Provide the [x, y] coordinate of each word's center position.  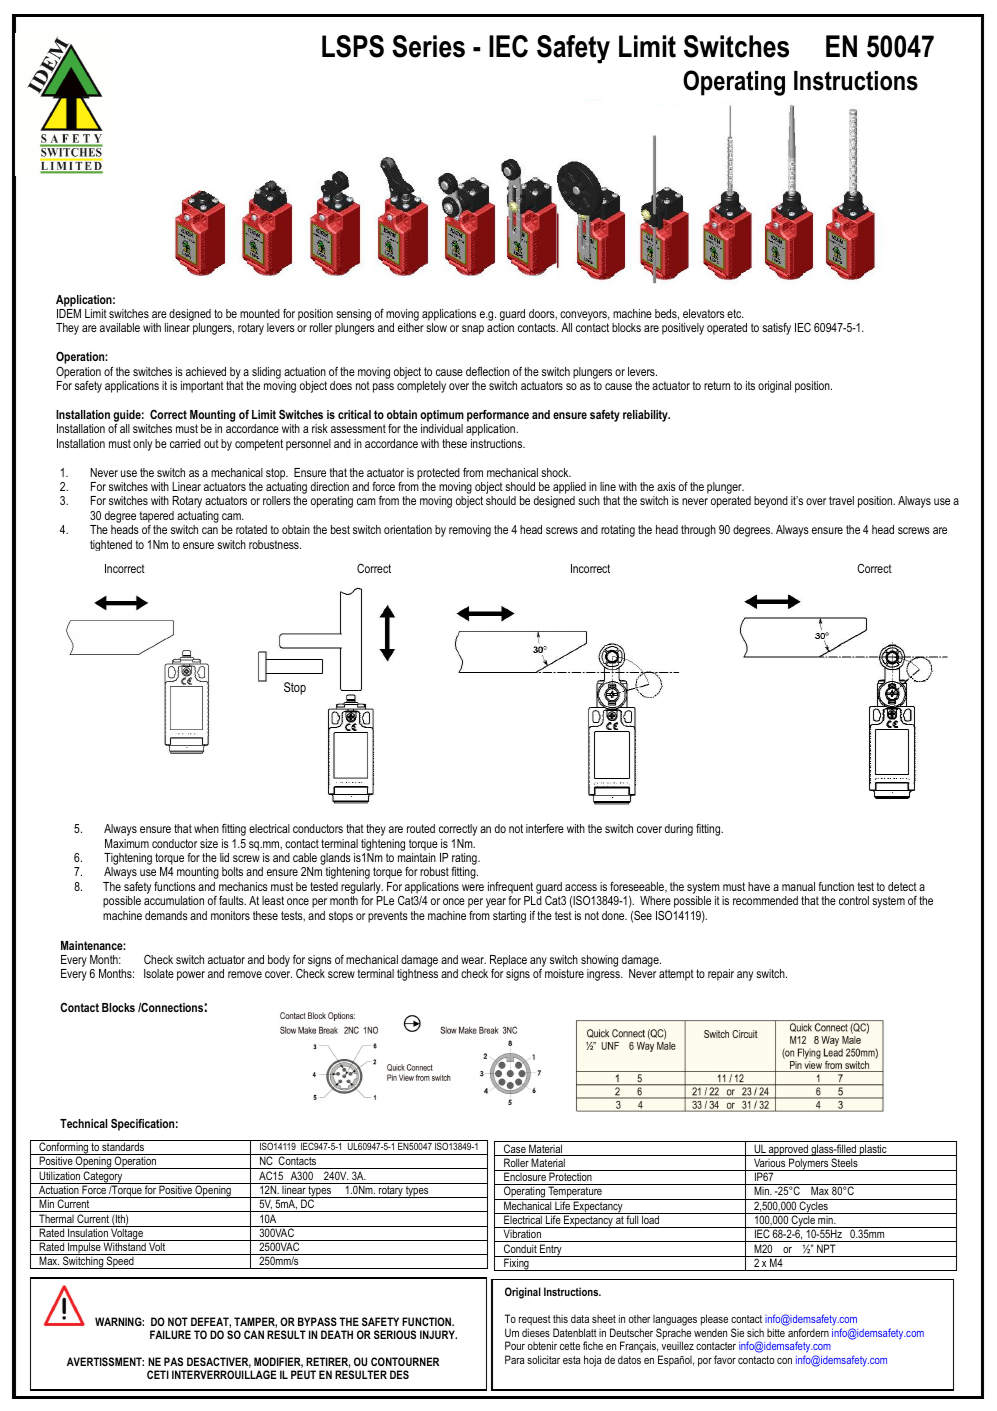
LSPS [353, 46]
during [679, 830]
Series [428, 46]
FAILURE [170, 1334]
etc [735, 313]
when [206, 828]
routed [421, 828]
